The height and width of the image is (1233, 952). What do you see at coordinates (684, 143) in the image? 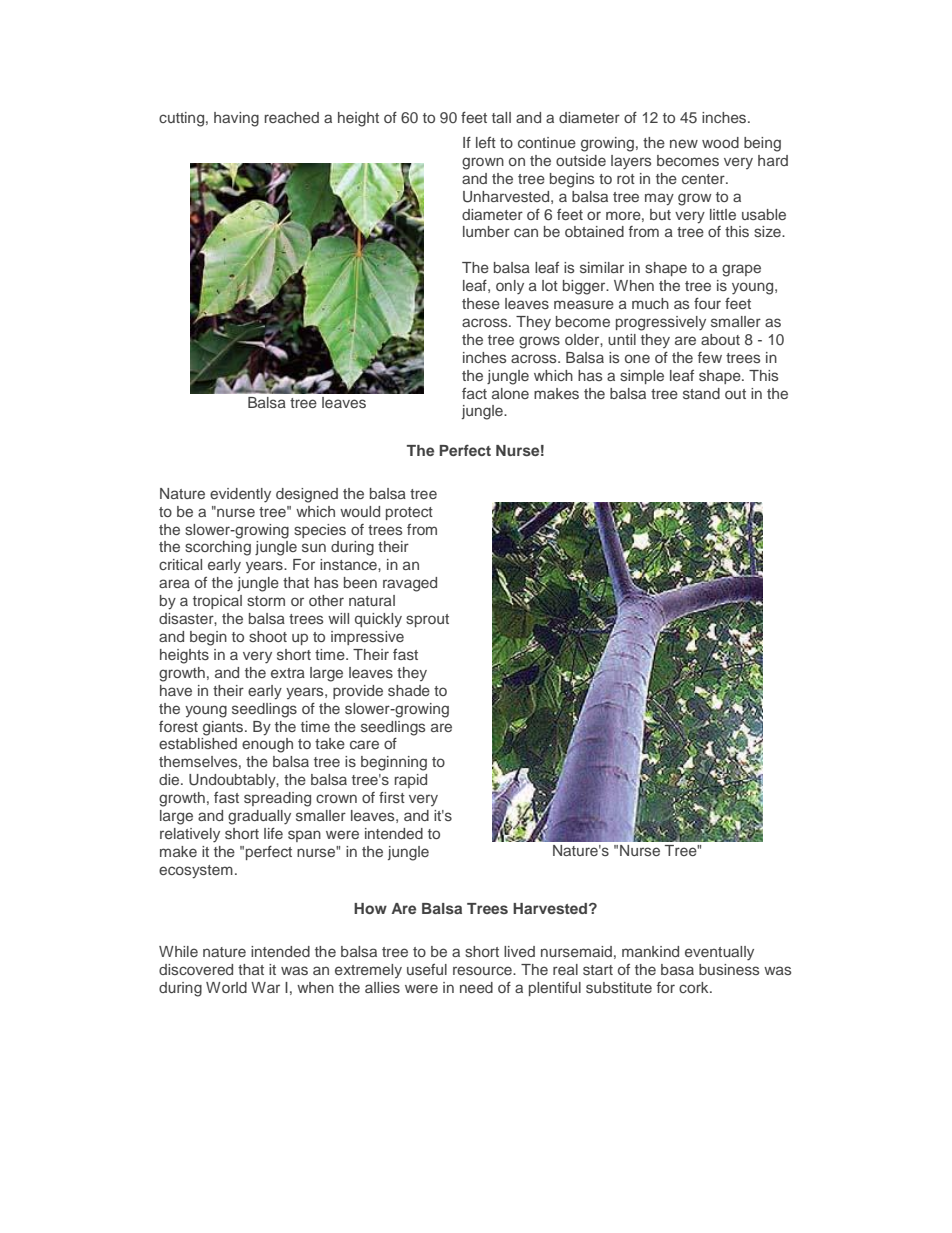
I see `new` at bounding box center [684, 143].
